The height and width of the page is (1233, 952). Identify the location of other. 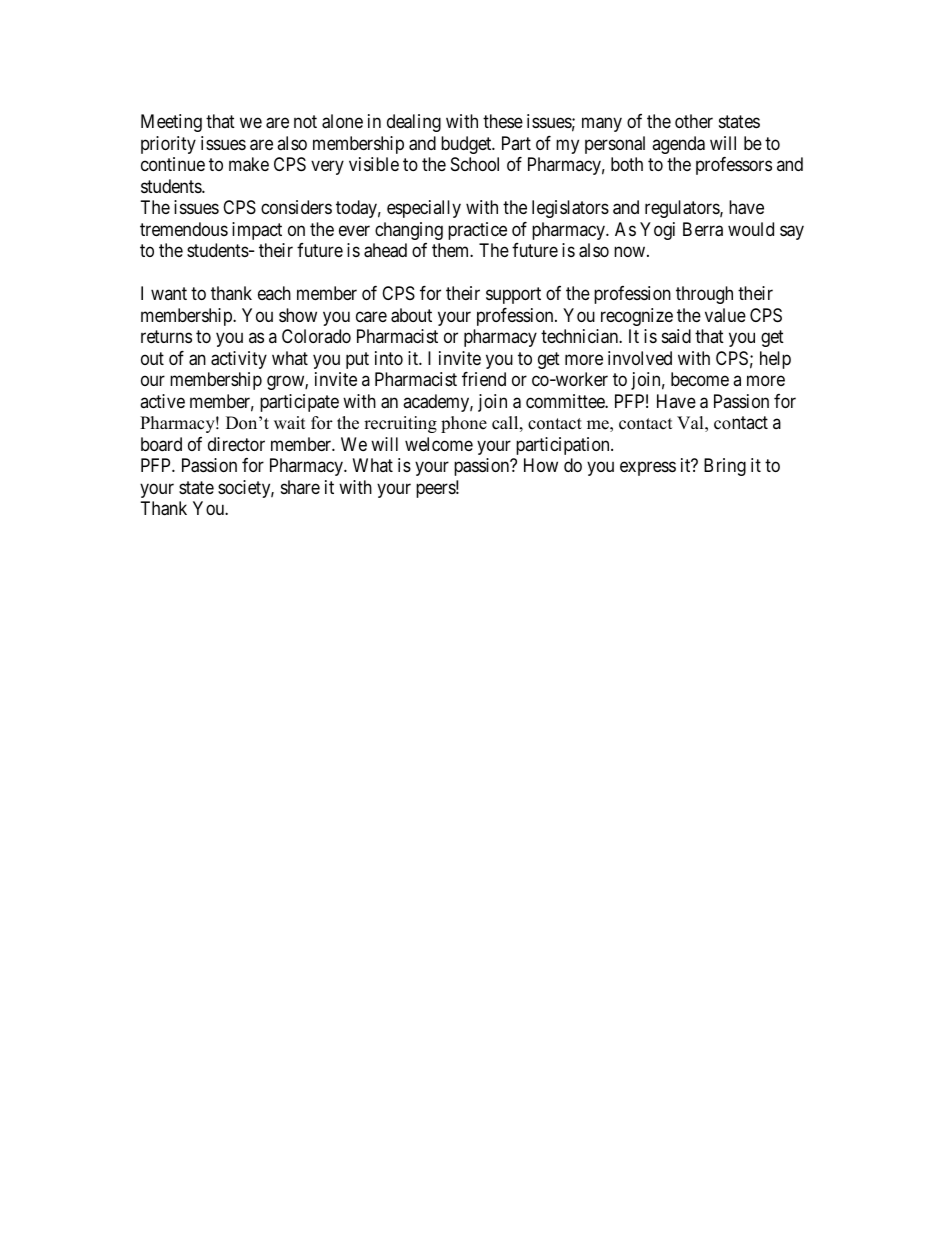
(694, 121).
